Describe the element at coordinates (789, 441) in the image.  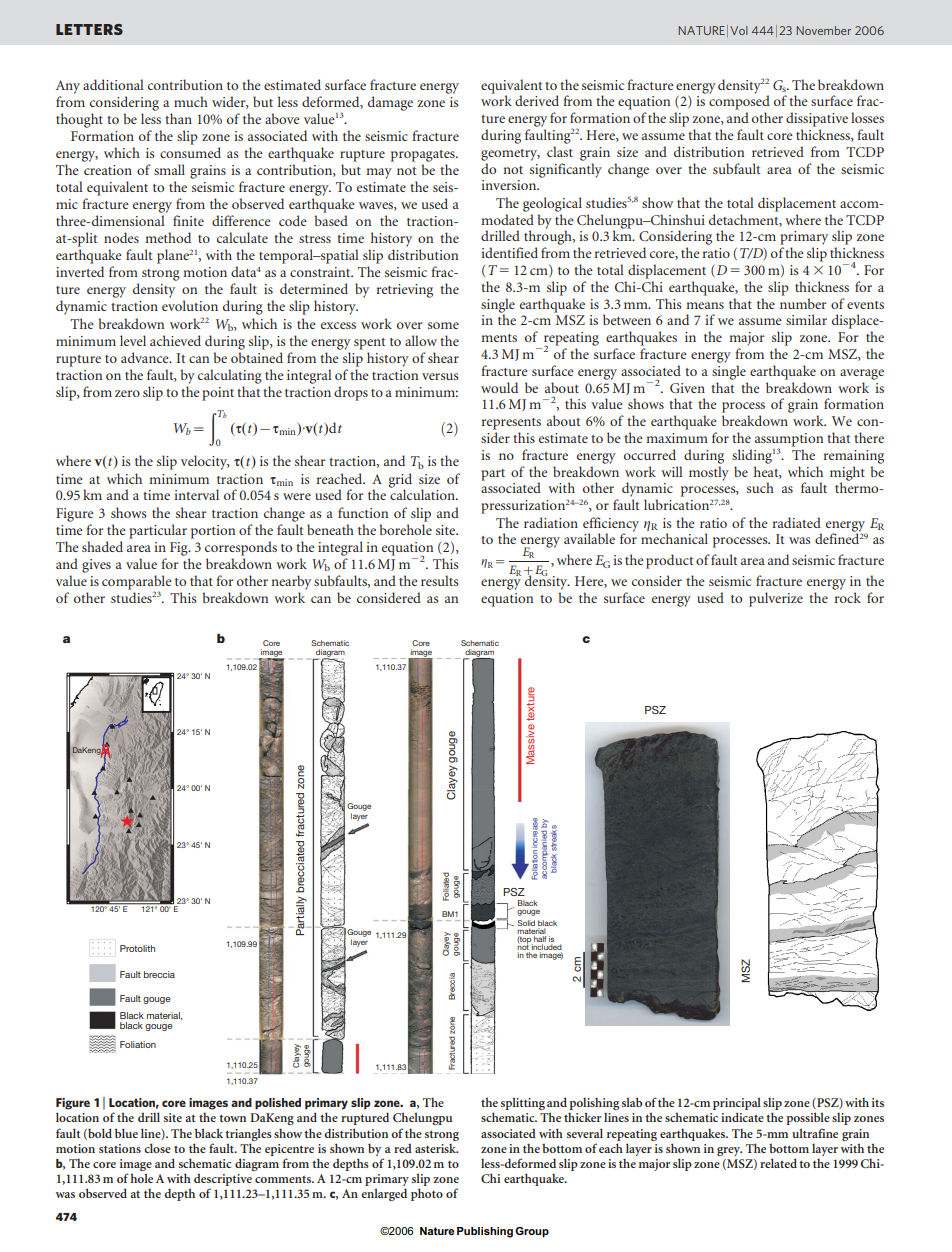
I see `assumption` at that location.
